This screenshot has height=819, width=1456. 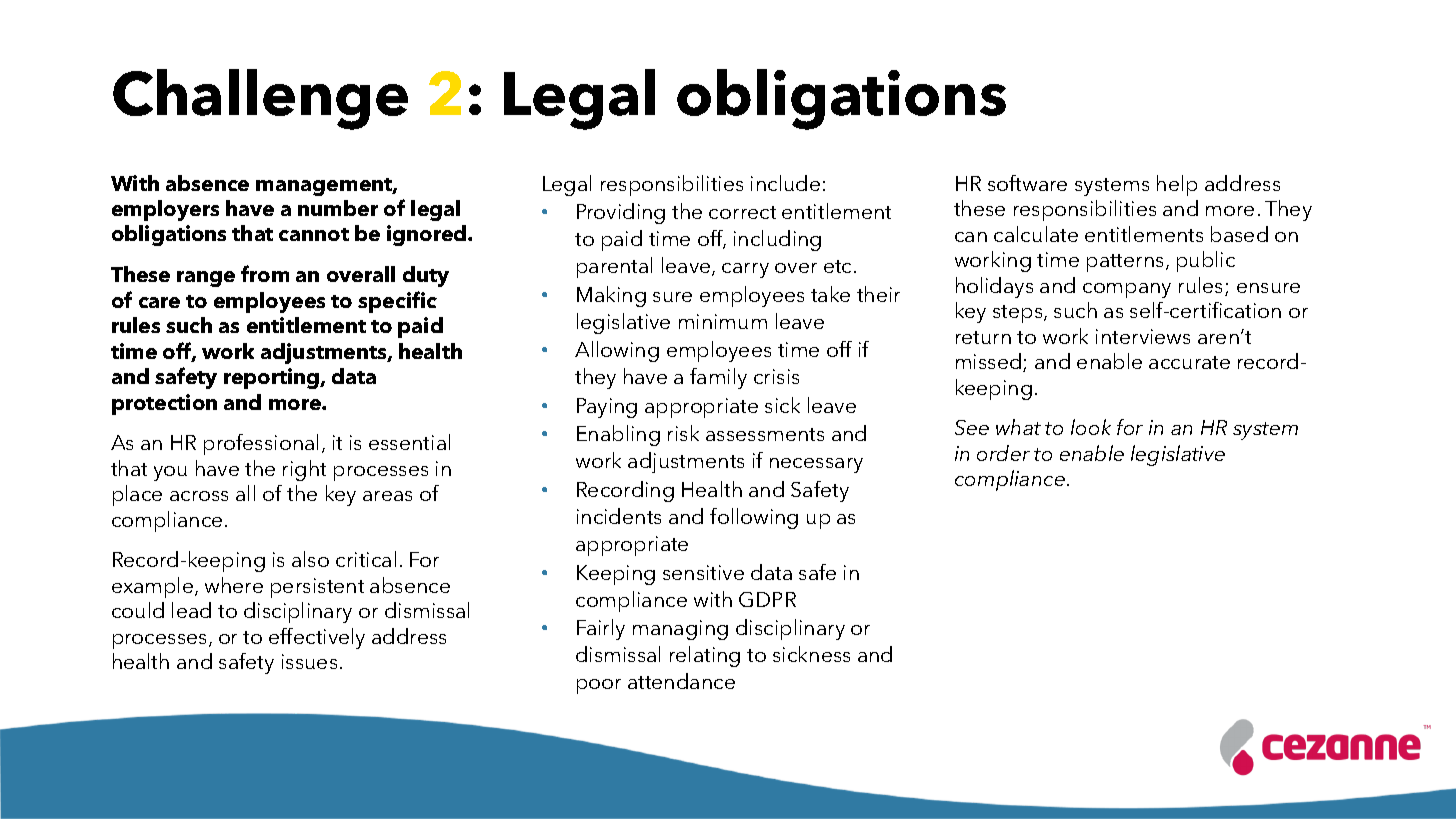 I want to click on from, so click(x=265, y=273).
